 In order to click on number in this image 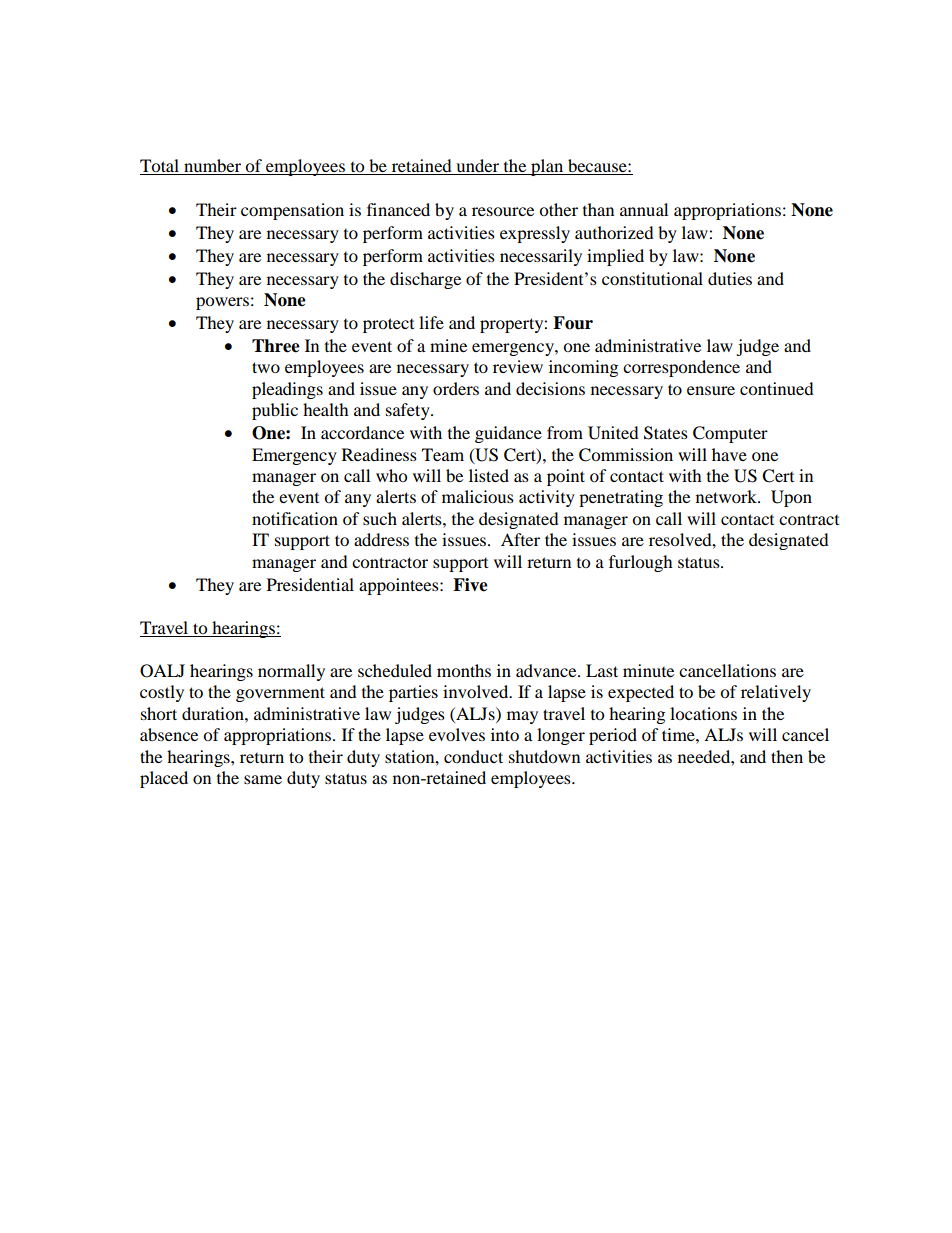, I will do `click(213, 167)`.
